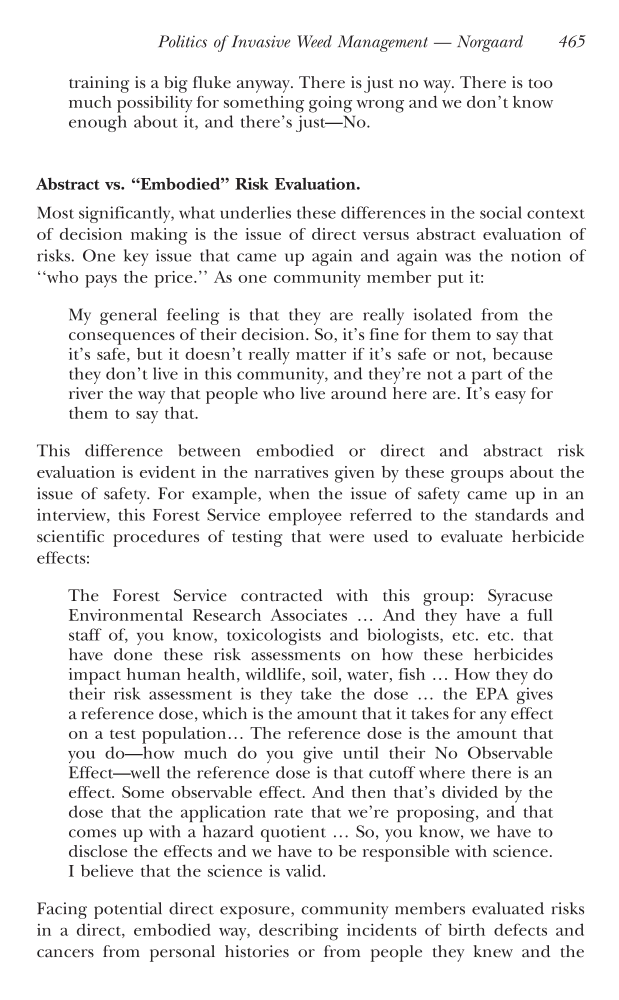  What do you see at coordinates (255, 212) in the screenshot?
I see `underlies` at bounding box center [255, 212].
